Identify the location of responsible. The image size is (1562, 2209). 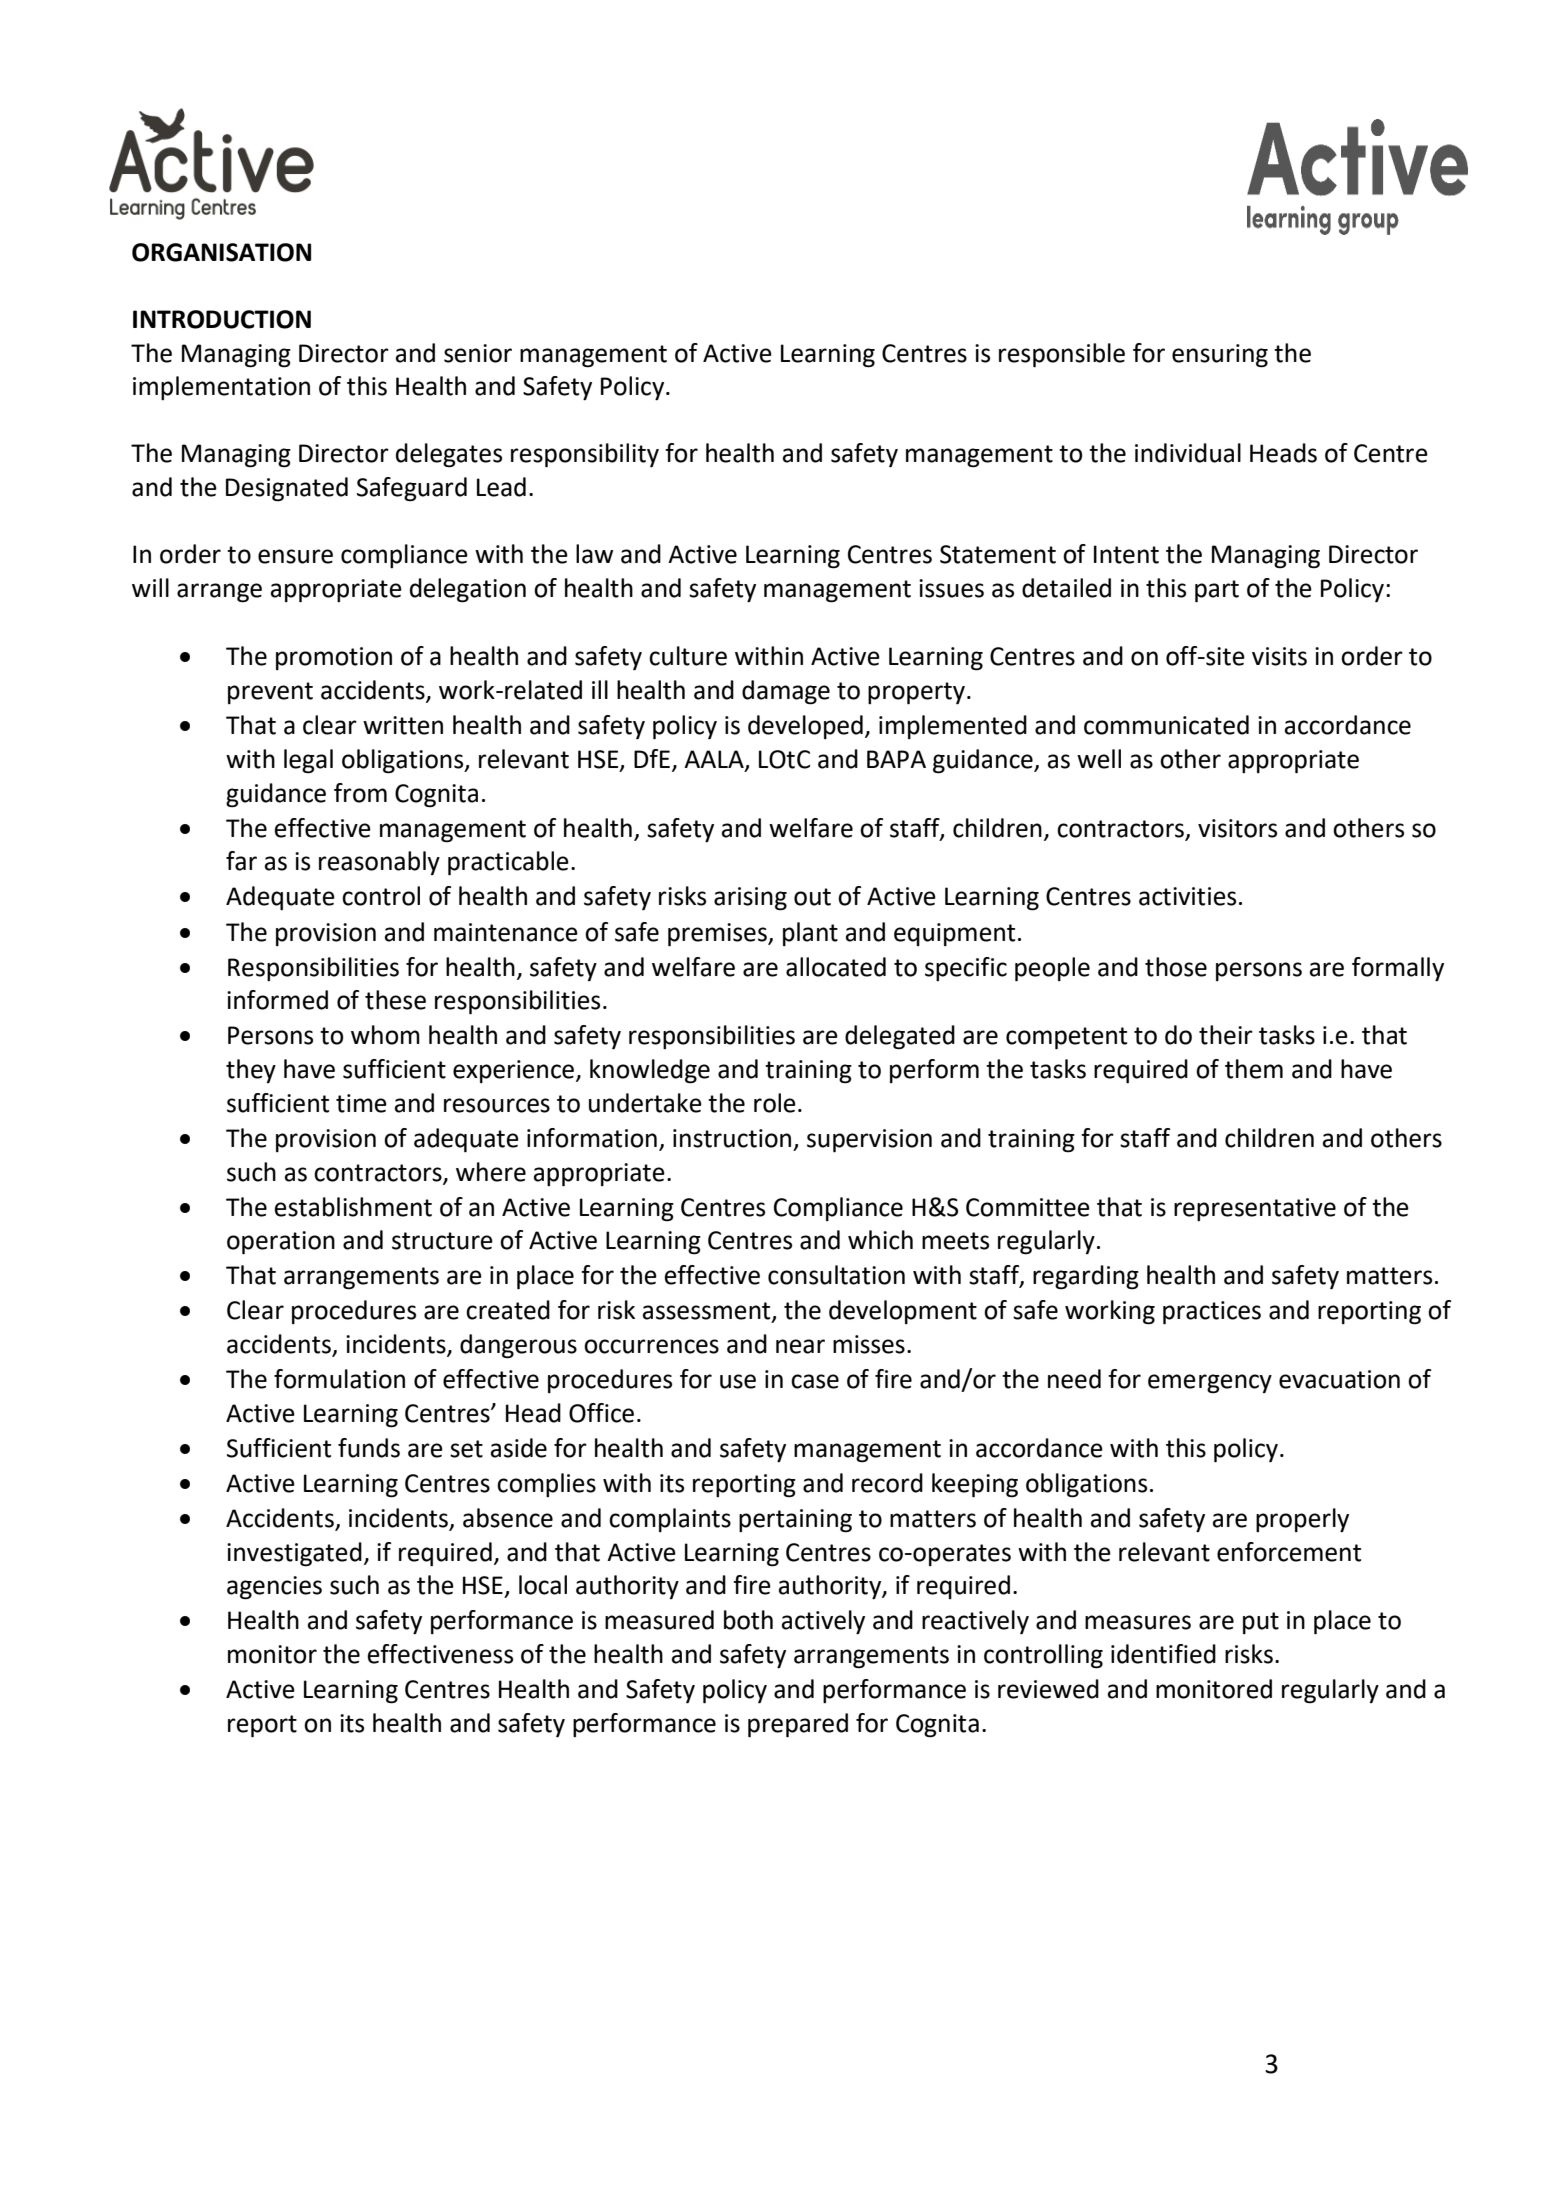
(1062, 355).
